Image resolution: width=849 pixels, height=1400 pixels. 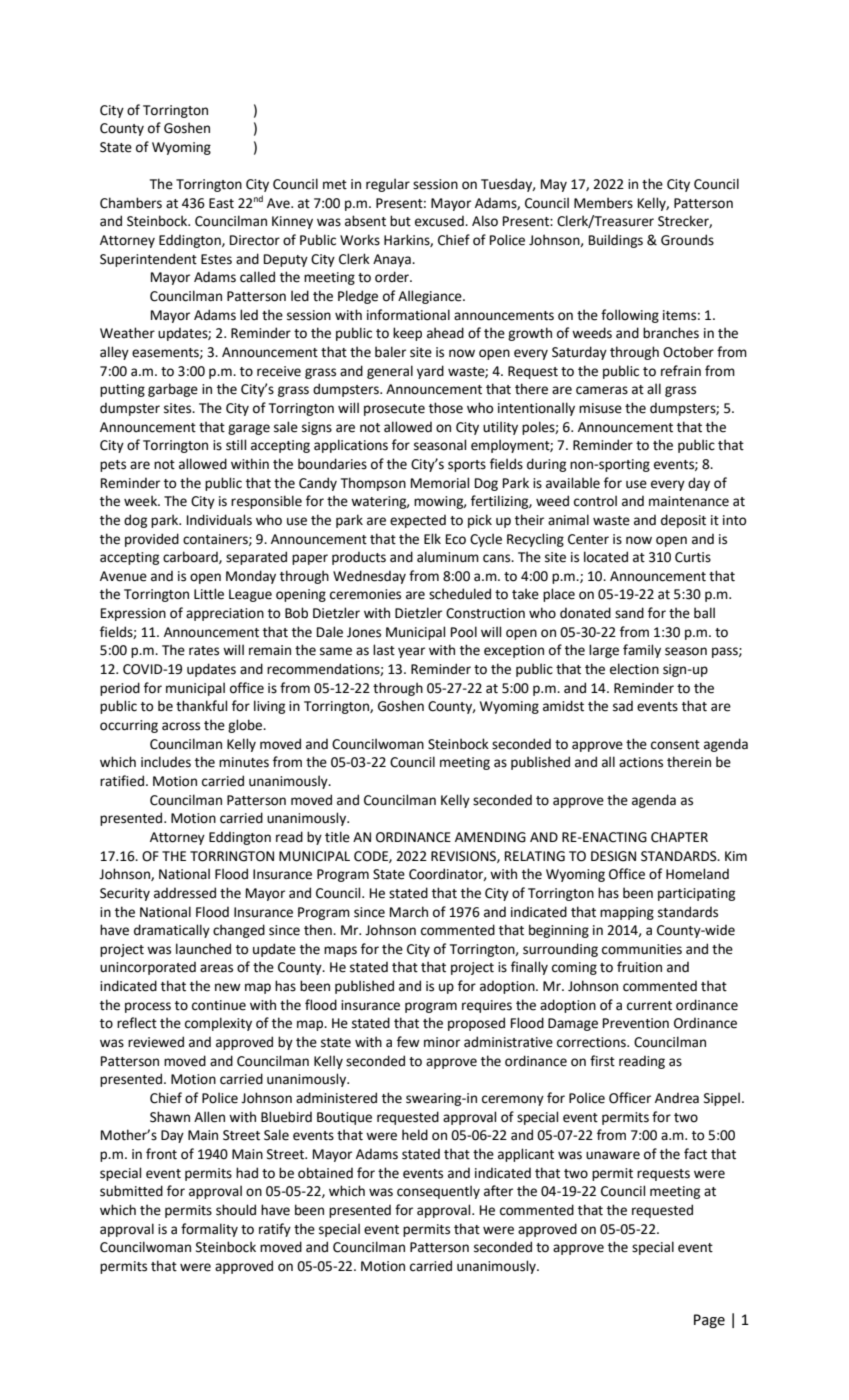 I want to click on includes, so click(x=166, y=762).
